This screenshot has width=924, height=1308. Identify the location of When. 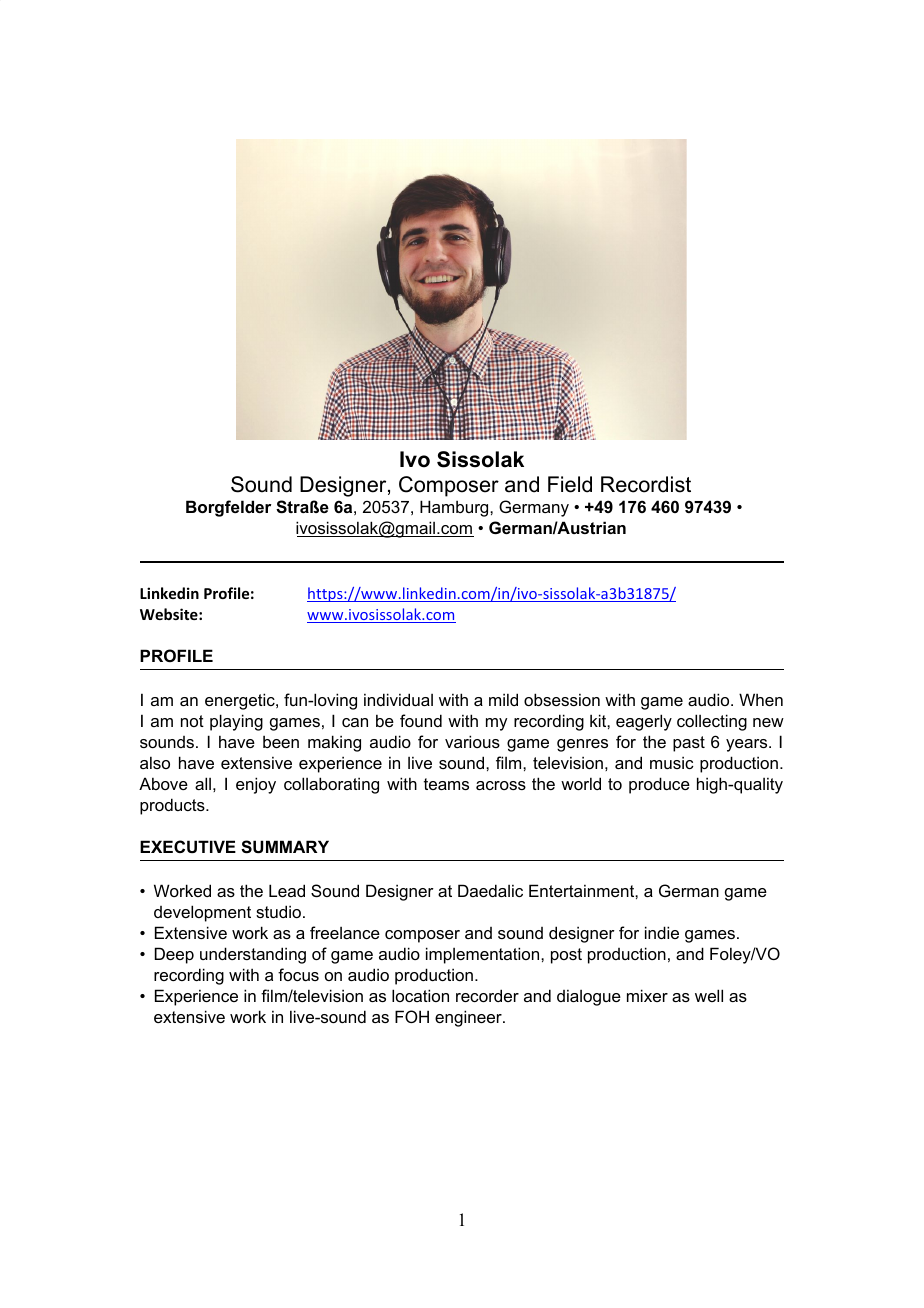
(761, 699).
